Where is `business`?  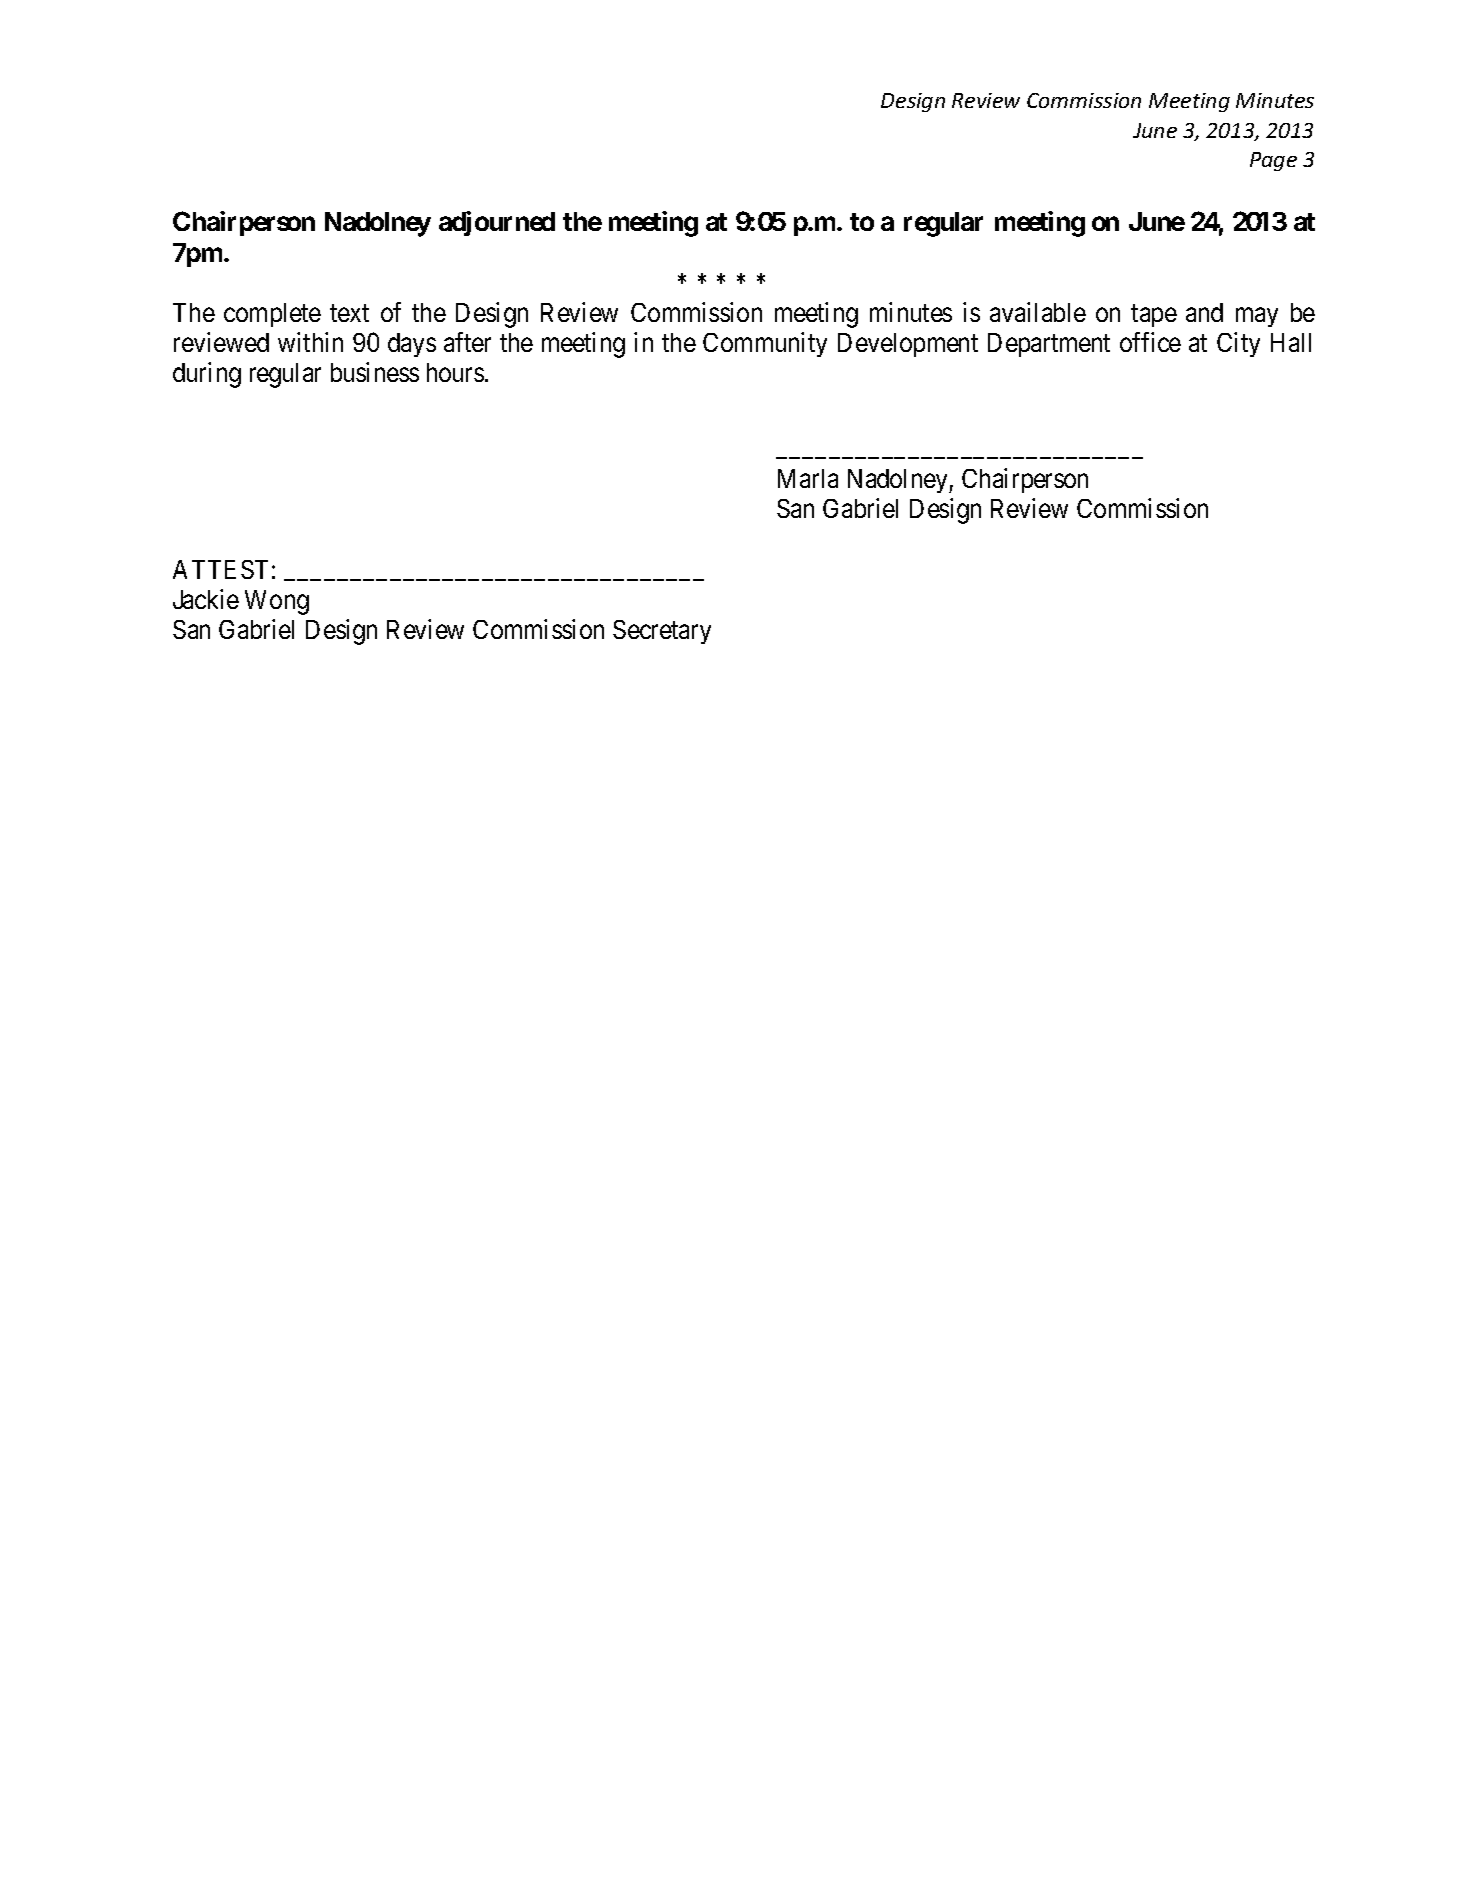 business is located at coordinates (375, 372).
